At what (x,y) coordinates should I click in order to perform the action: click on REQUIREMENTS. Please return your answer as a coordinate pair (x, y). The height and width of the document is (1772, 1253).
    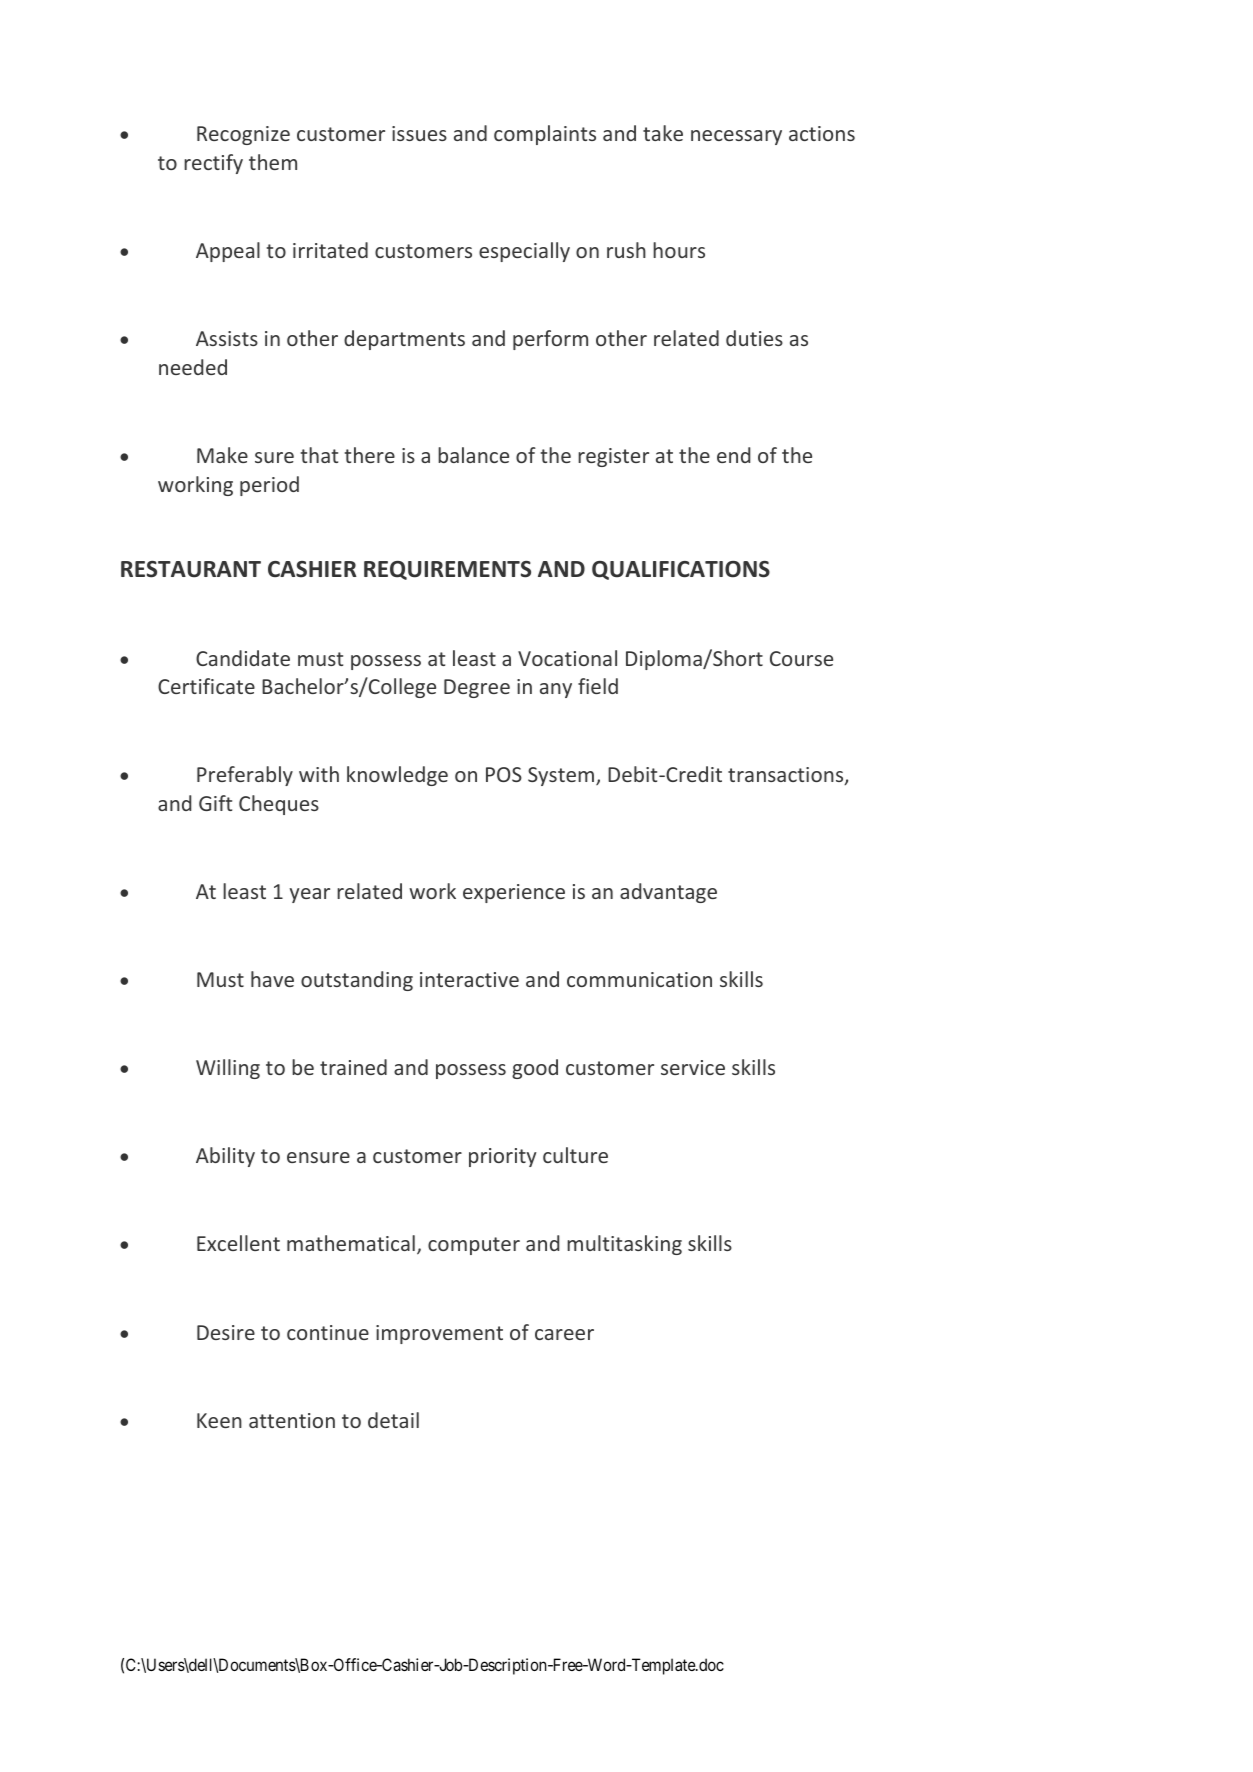
    Looking at the image, I should click on (447, 570).
